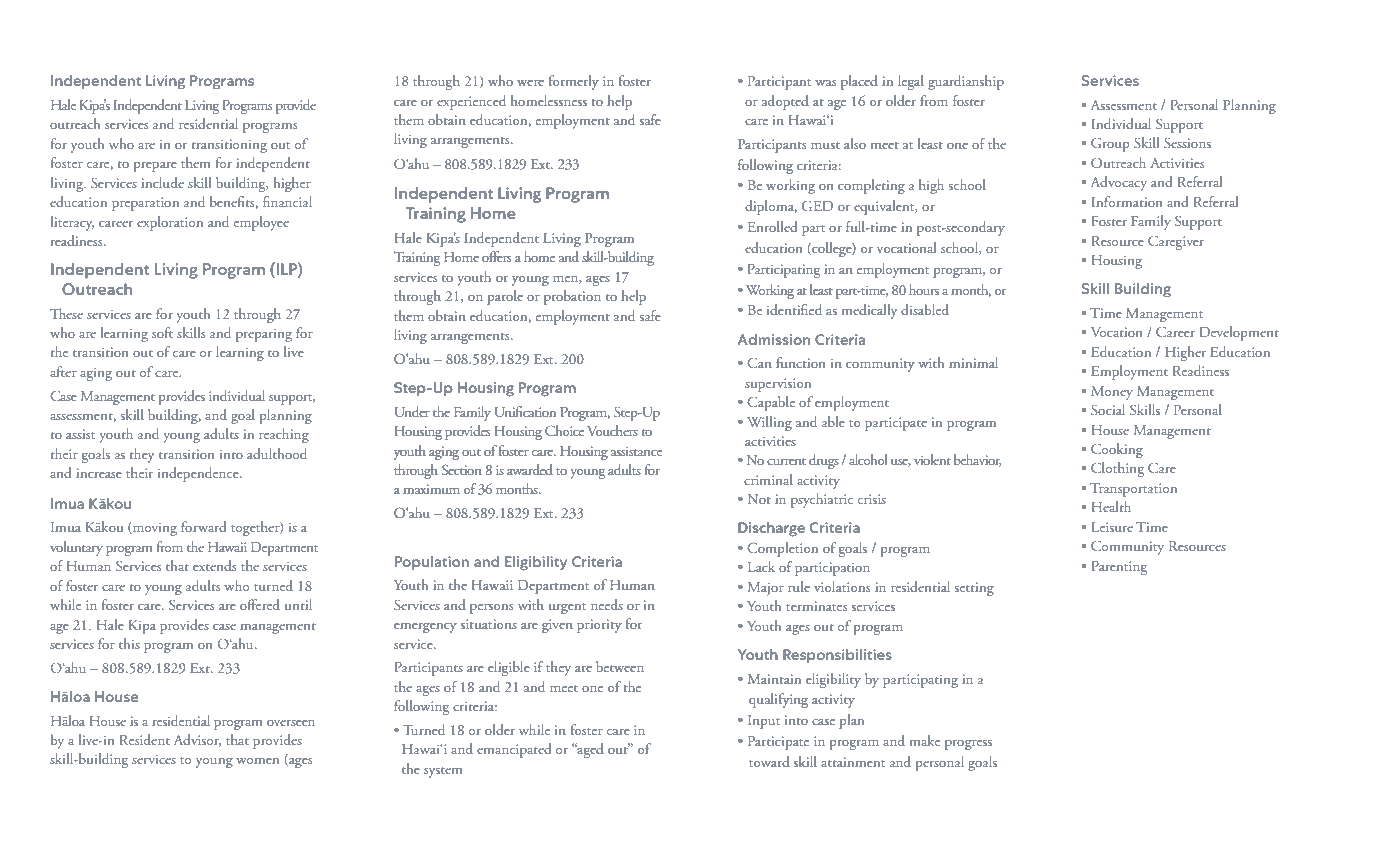 This document has height=850, width=1400. Describe the element at coordinates (170, 223) in the document. I see `exploration` at that location.
